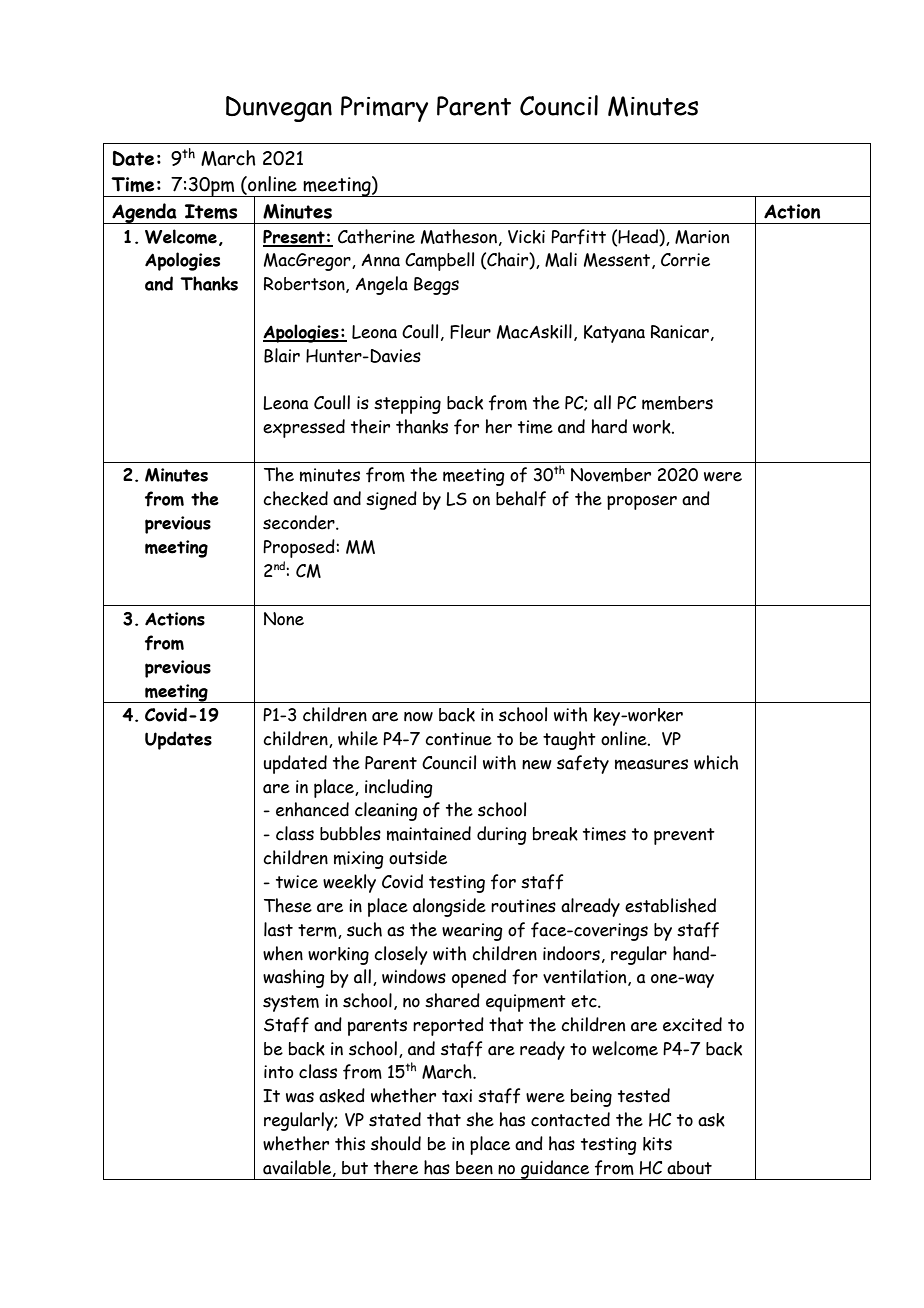  Describe the element at coordinates (384, 109) in the screenshot. I see `Primary` at that location.
